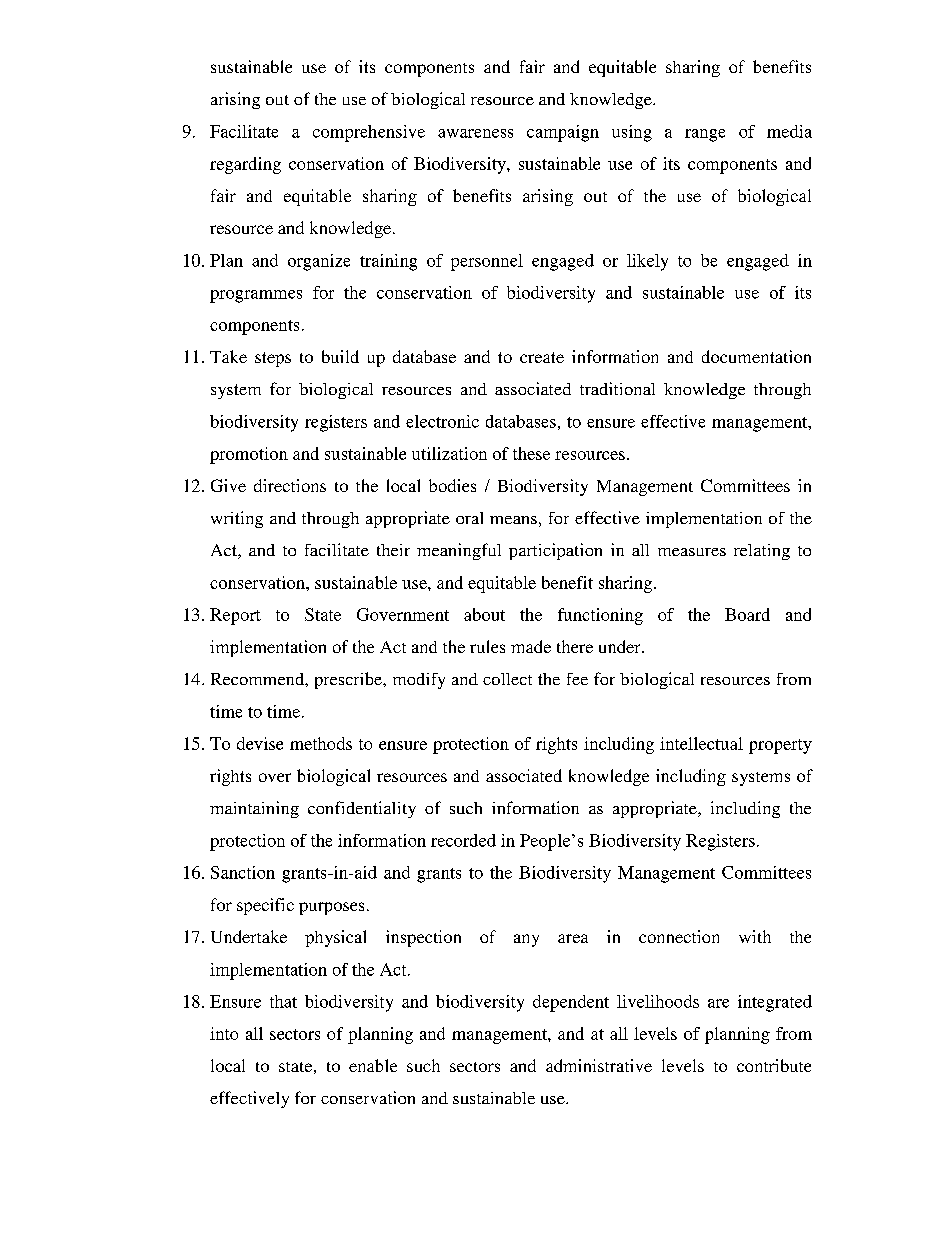 The width and height of the image is (952, 1233). What do you see at coordinates (756, 356) in the image?
I see `documentation` at bounding box center [756, 356].
